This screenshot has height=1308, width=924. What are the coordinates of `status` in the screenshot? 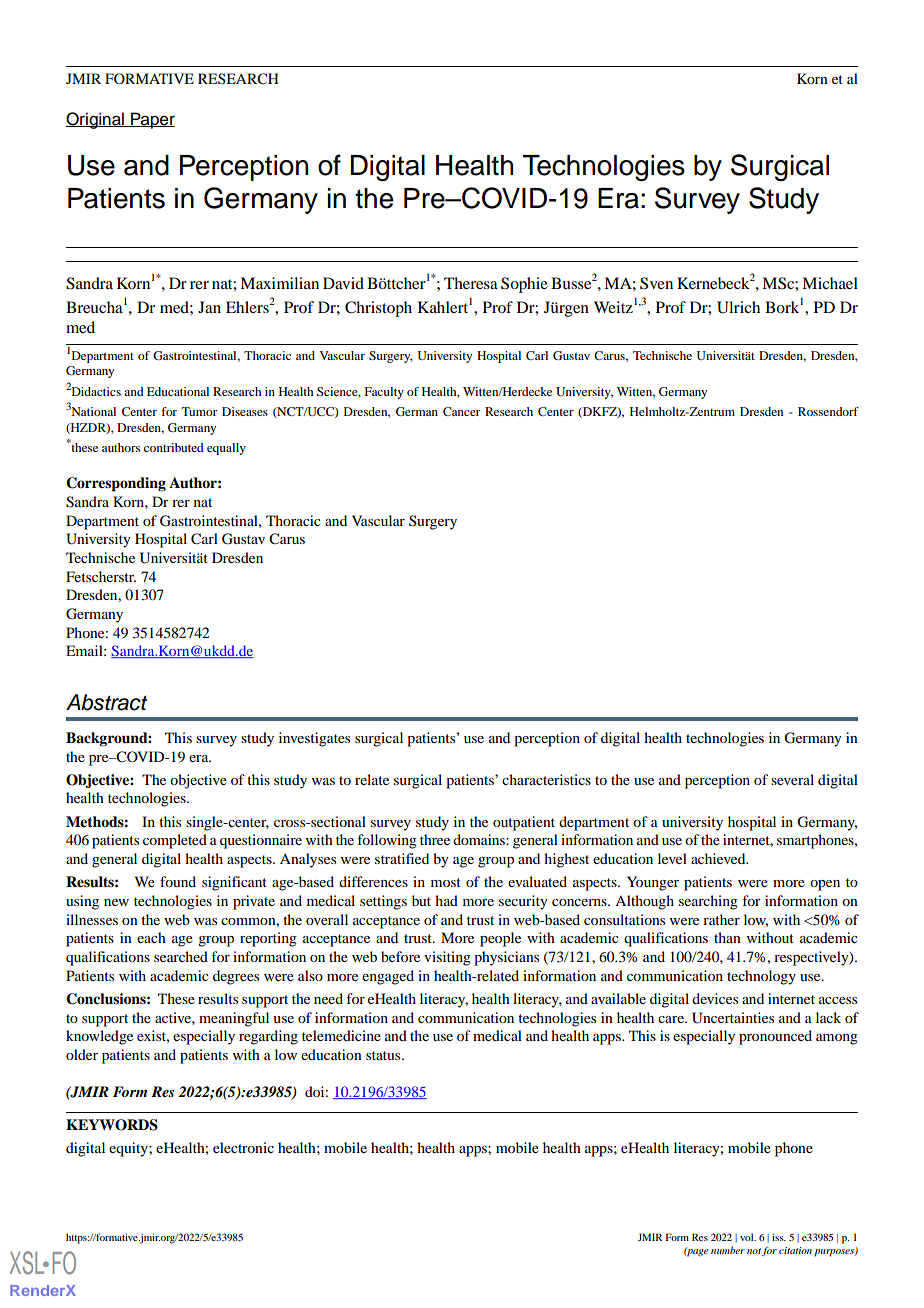 It's located at (384, 1055).
